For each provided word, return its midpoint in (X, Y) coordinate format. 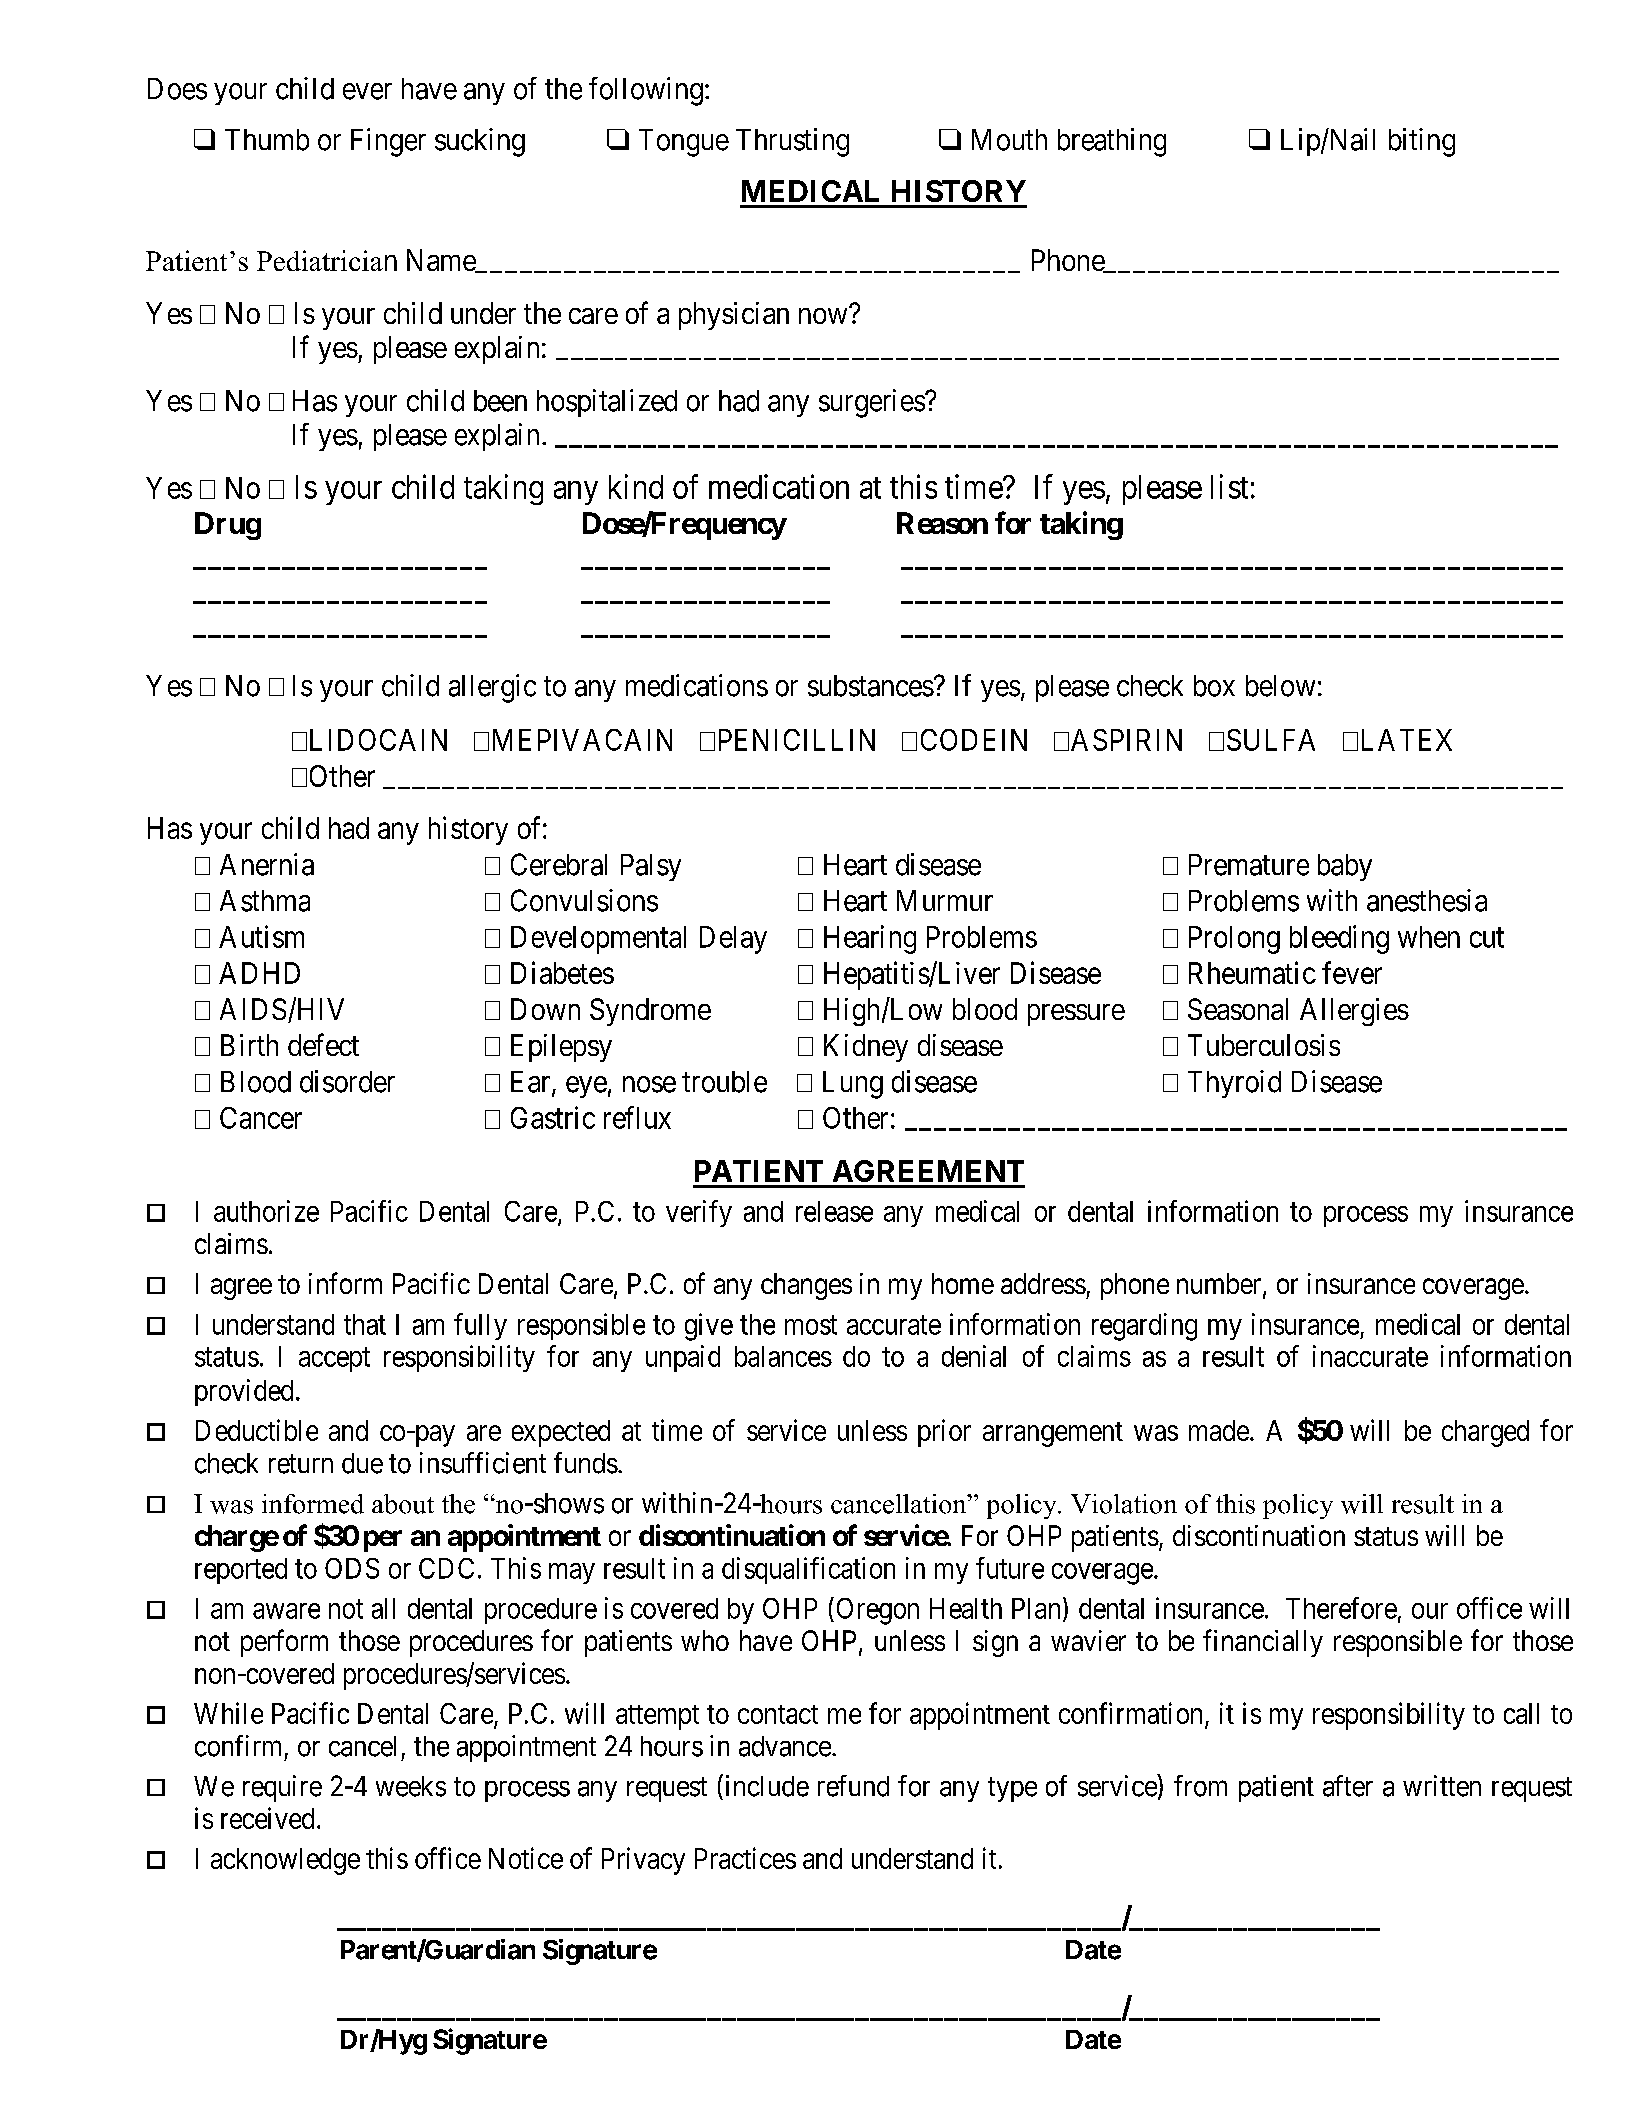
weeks (411, 1786)
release (834, 1211)
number (1220, 1285)
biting (1422, 142)
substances (871, 686)
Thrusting (792, 142)
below (1280, 686)
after (1348, 1786)
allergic (492, 688)
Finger (388, 142)
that (365, 1324)
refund (853, 1786)
